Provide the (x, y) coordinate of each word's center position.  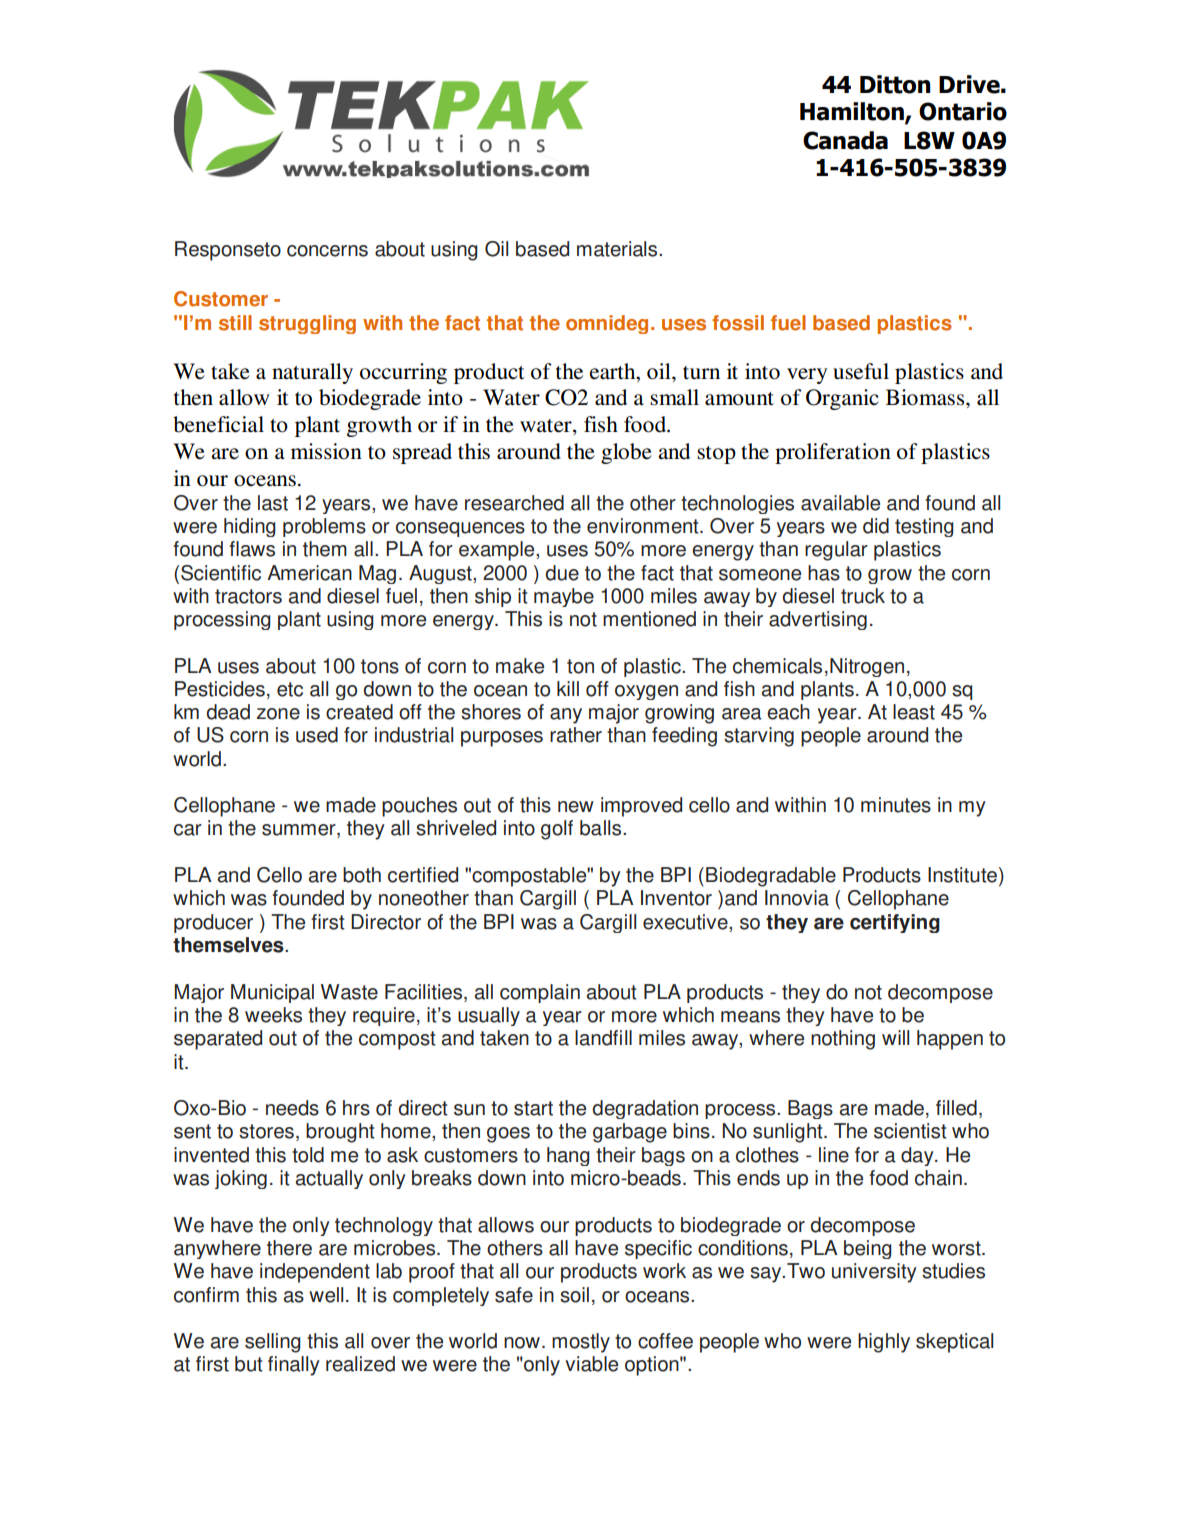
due (562, 573)
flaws (252, 549)
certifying (895, 923)
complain (540, 993)
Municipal (272, 993)
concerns (327, 251)
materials (618, 249)
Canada (845, 140)
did (876, 526)
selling (273, 1343)
